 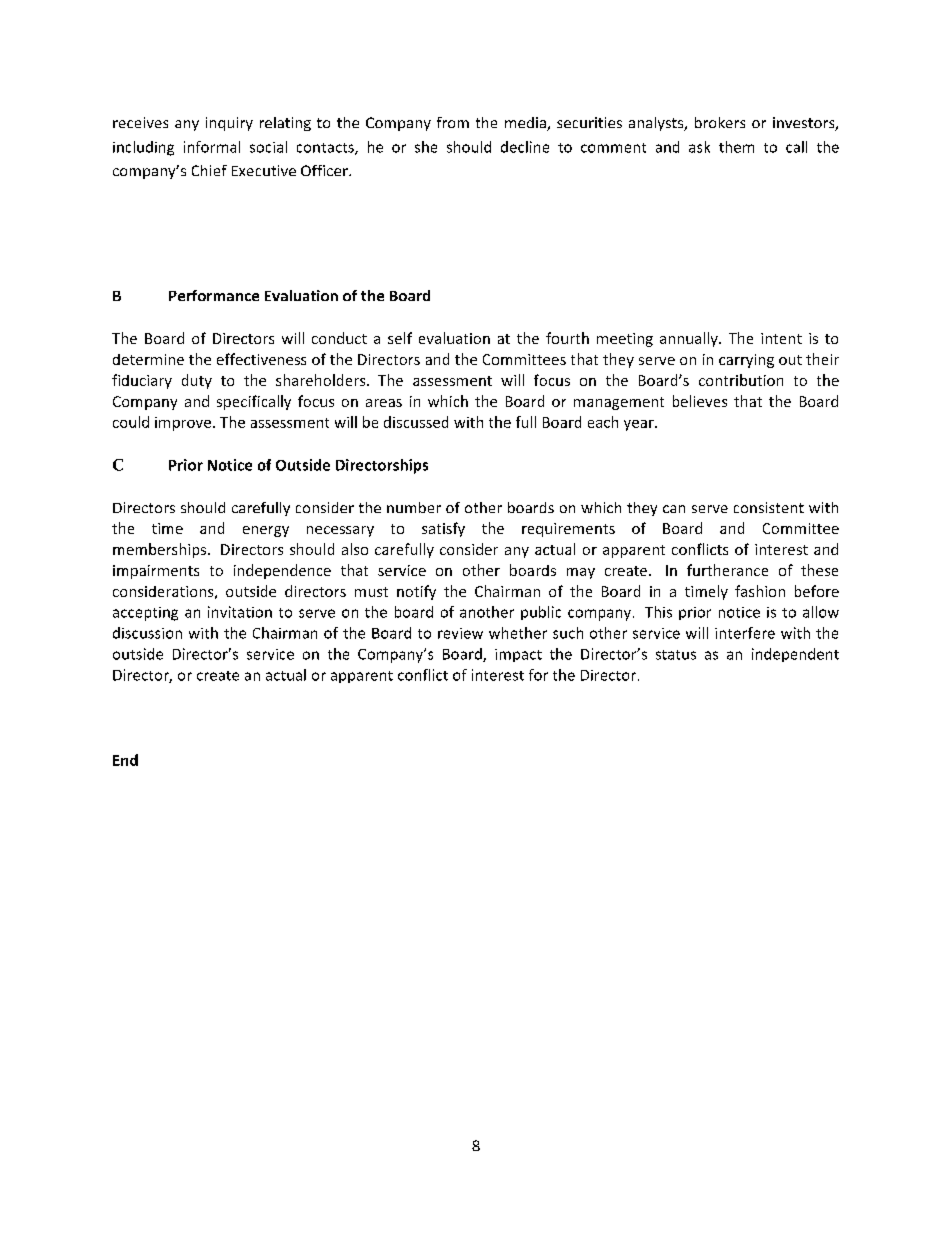 What do you see at coordinates (453, 122) in the screenshot?
I see `from` at bounding box center [453, 122].
